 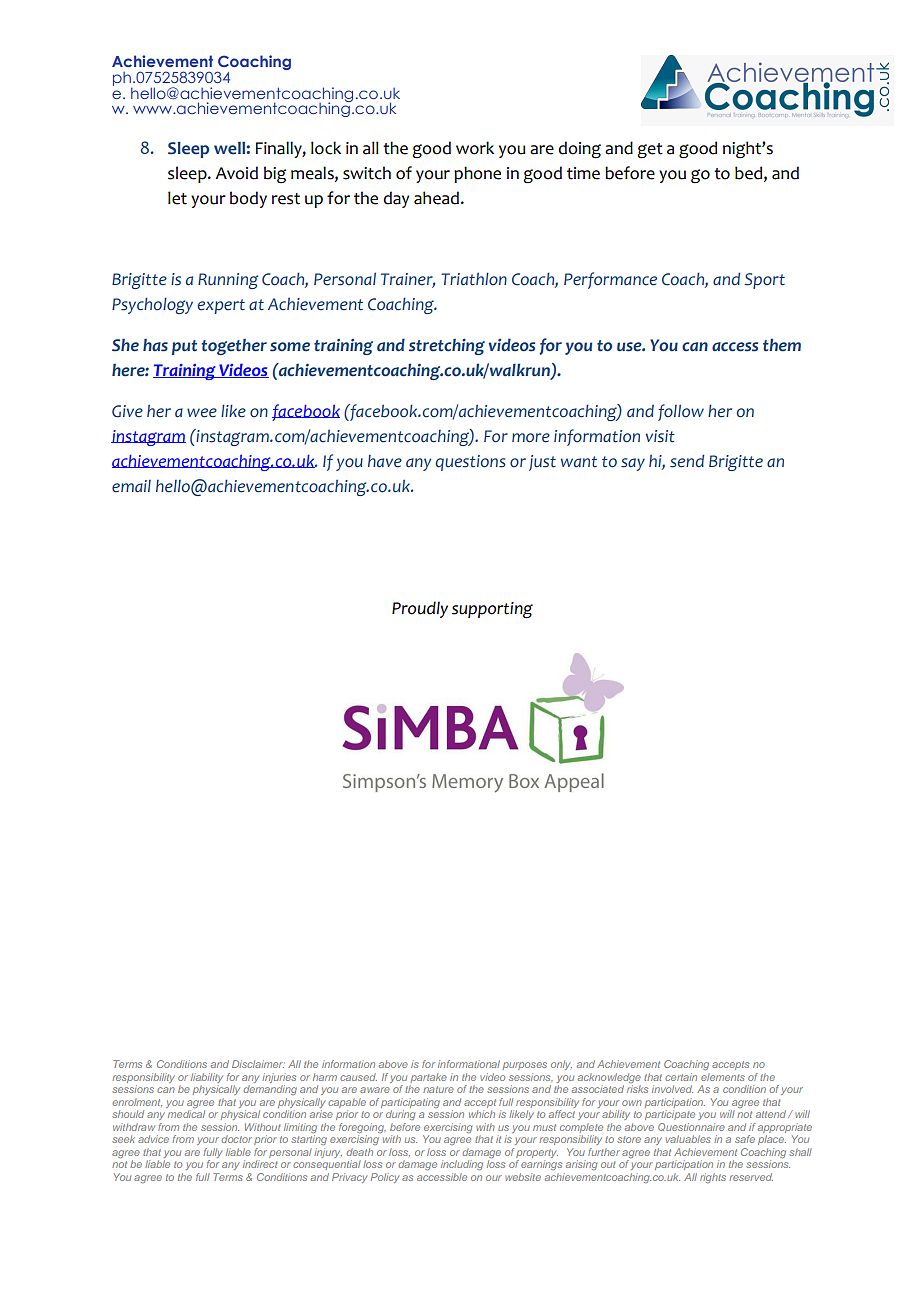 I want to click on doctor, so click(x=236, y=1139).
